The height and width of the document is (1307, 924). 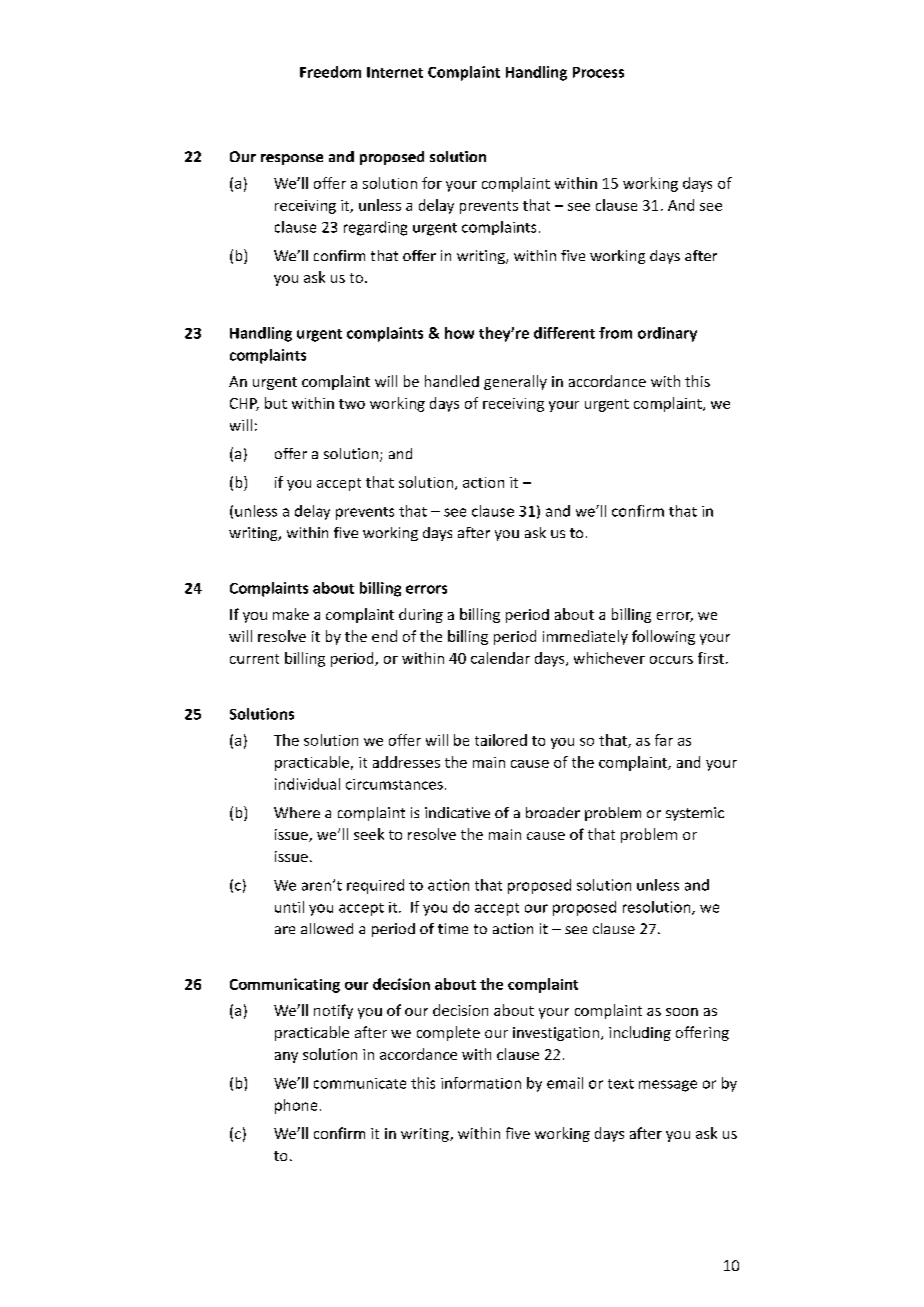 What do you see at coordinates (286, 1057) in the document?
I see `any` at bounding box center [286, 1057].
